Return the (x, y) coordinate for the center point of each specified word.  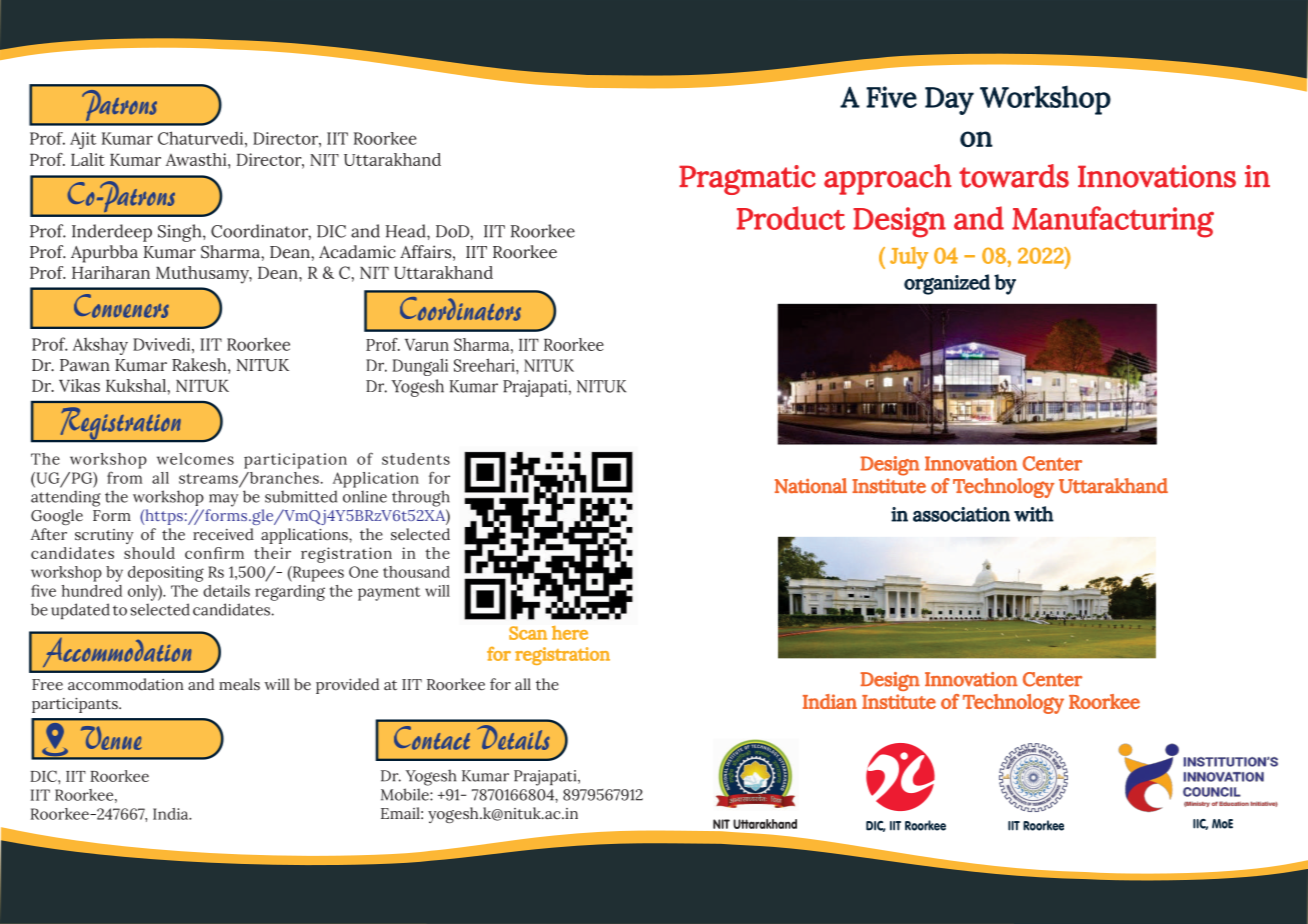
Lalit (88, 159)
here (570, 633)
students (416, 459)
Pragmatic (747, 180)
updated (80, 611)
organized (947, 284)
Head (406, 231)
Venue (111, 738)
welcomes (195, 459)
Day (949, 101)
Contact (432, 738)
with (1034, 514)
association (961, 514)
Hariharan (111, 272)
